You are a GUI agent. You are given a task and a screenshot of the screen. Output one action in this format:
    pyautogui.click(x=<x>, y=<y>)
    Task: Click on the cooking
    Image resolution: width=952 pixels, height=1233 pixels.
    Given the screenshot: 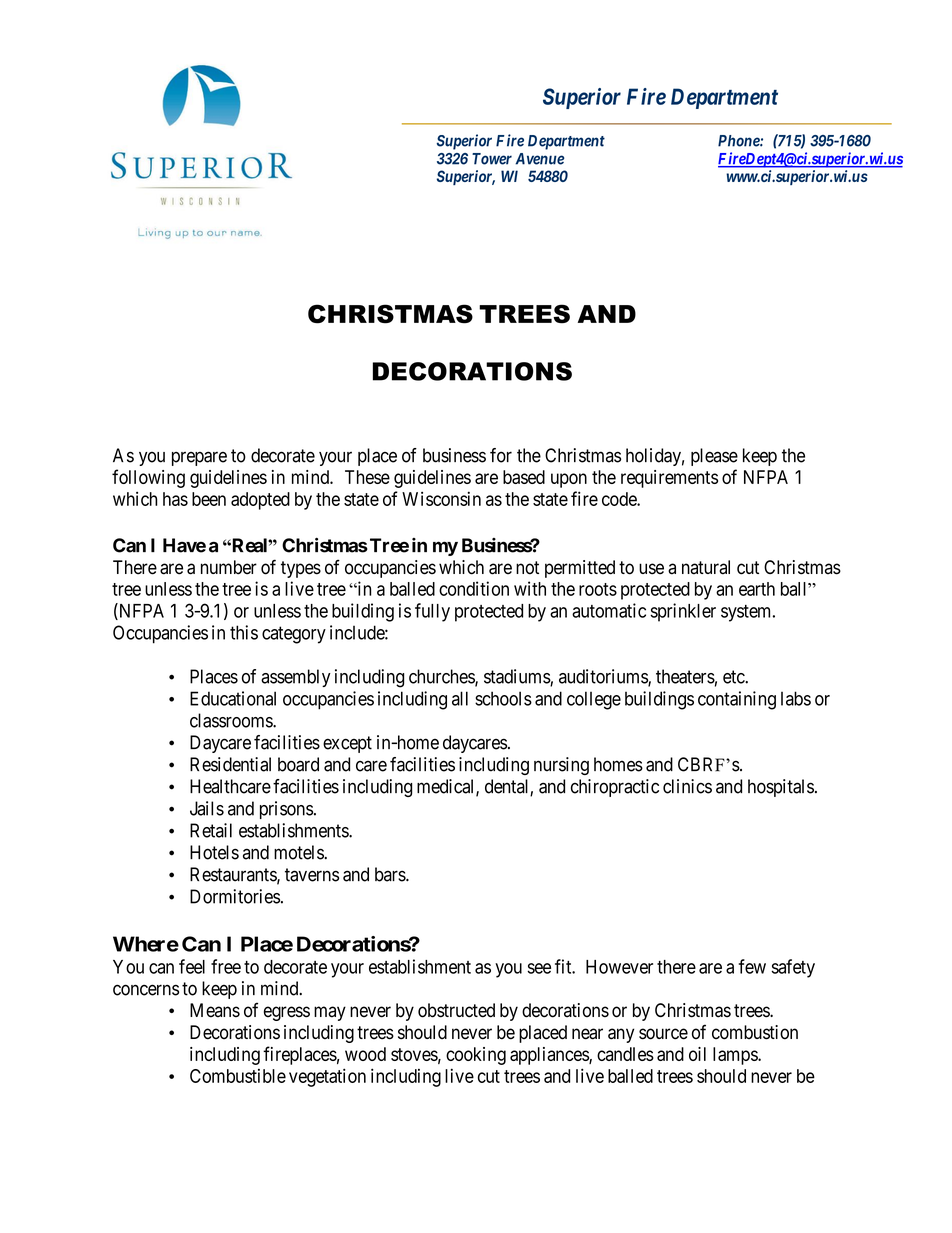 What is the action you would take?
    pyautogui.click(x=476, y=1056)
